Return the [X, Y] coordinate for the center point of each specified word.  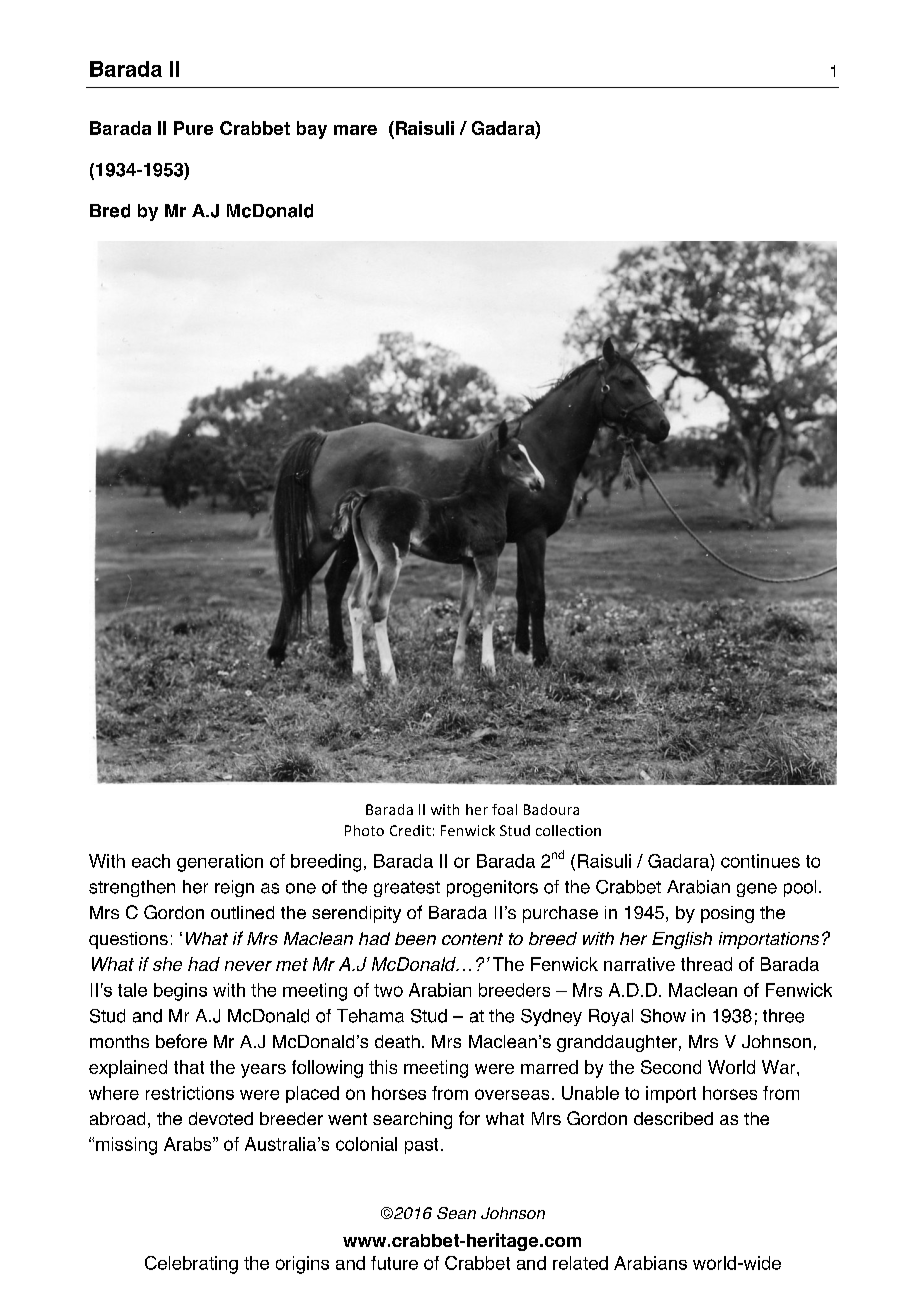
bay [312, 130]
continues [760, 861]
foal [504, 809]
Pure [193, 128]
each [151, 861]
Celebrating [191, 1265]
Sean [456, 1213]
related [580, 1263]
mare [355, 130]
